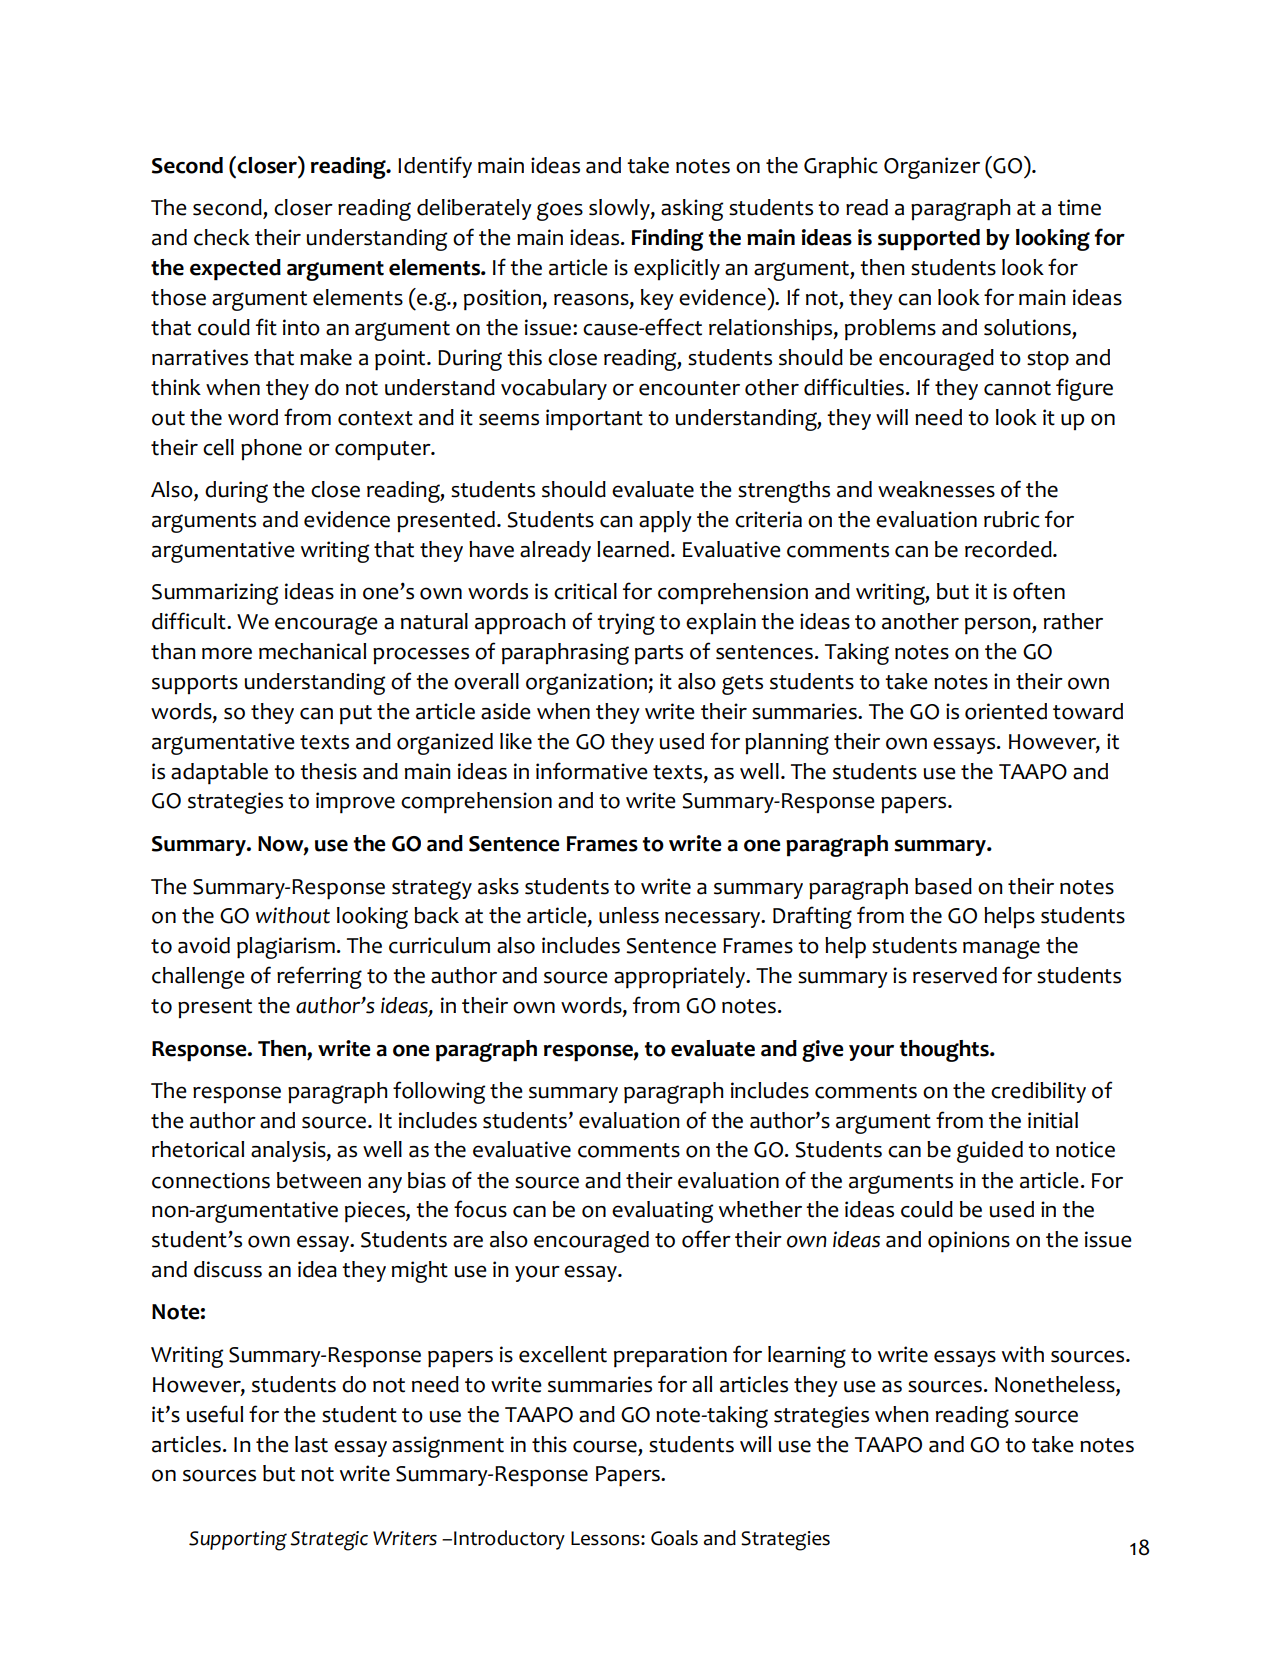 Image resolution: width=1286 pixels, height=1665 pixels. What do you see at coordinates (936, 489) in the screenshot?
I see `weaknesses` at bounding box center [936, 489].
